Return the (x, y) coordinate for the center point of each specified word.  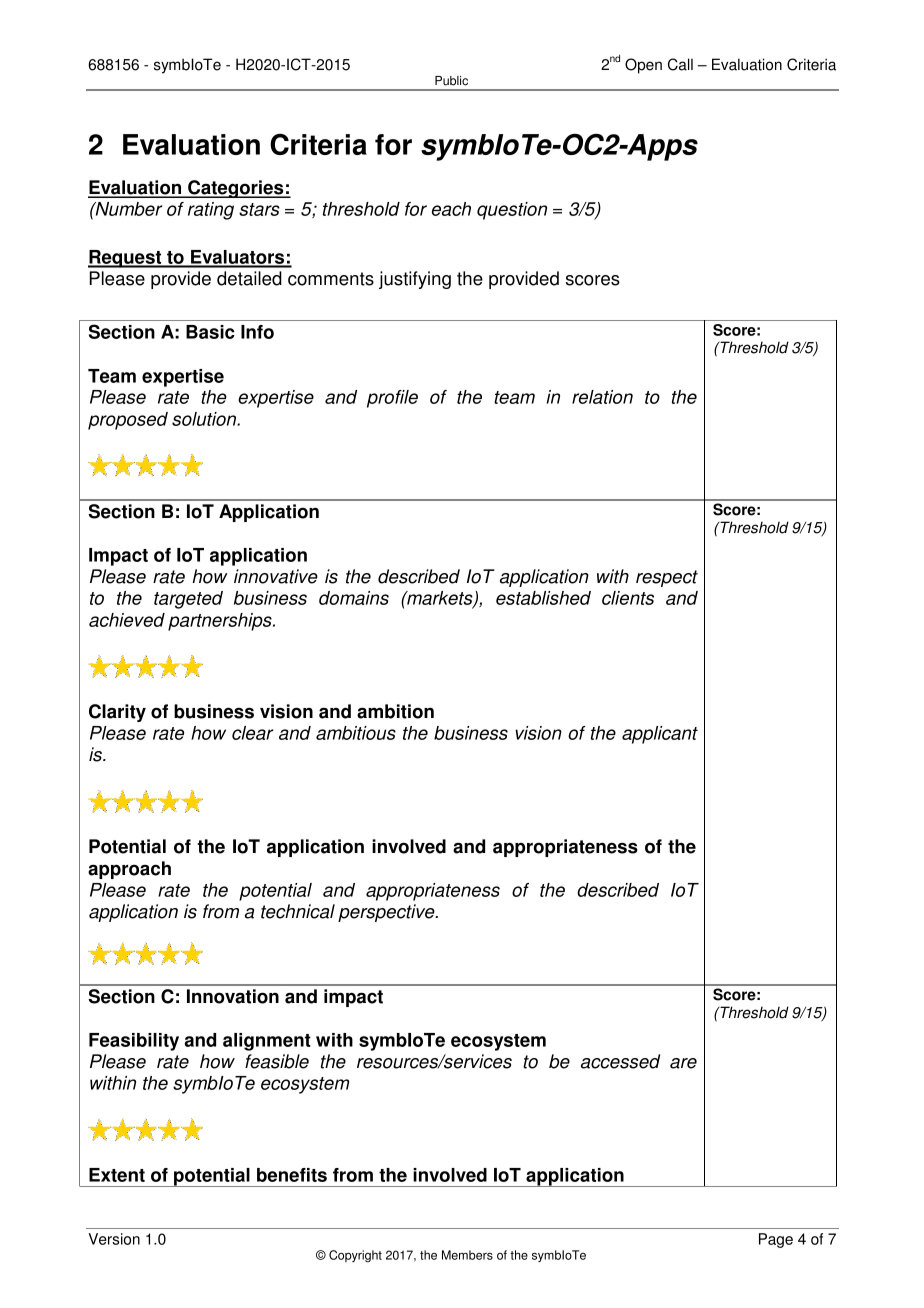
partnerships (221, 622)
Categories (236, 189)
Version (114, 1239)
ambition (395, 711)
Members (467, 1255)
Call (680, 64)
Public (451, 81)
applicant (660, 735)
